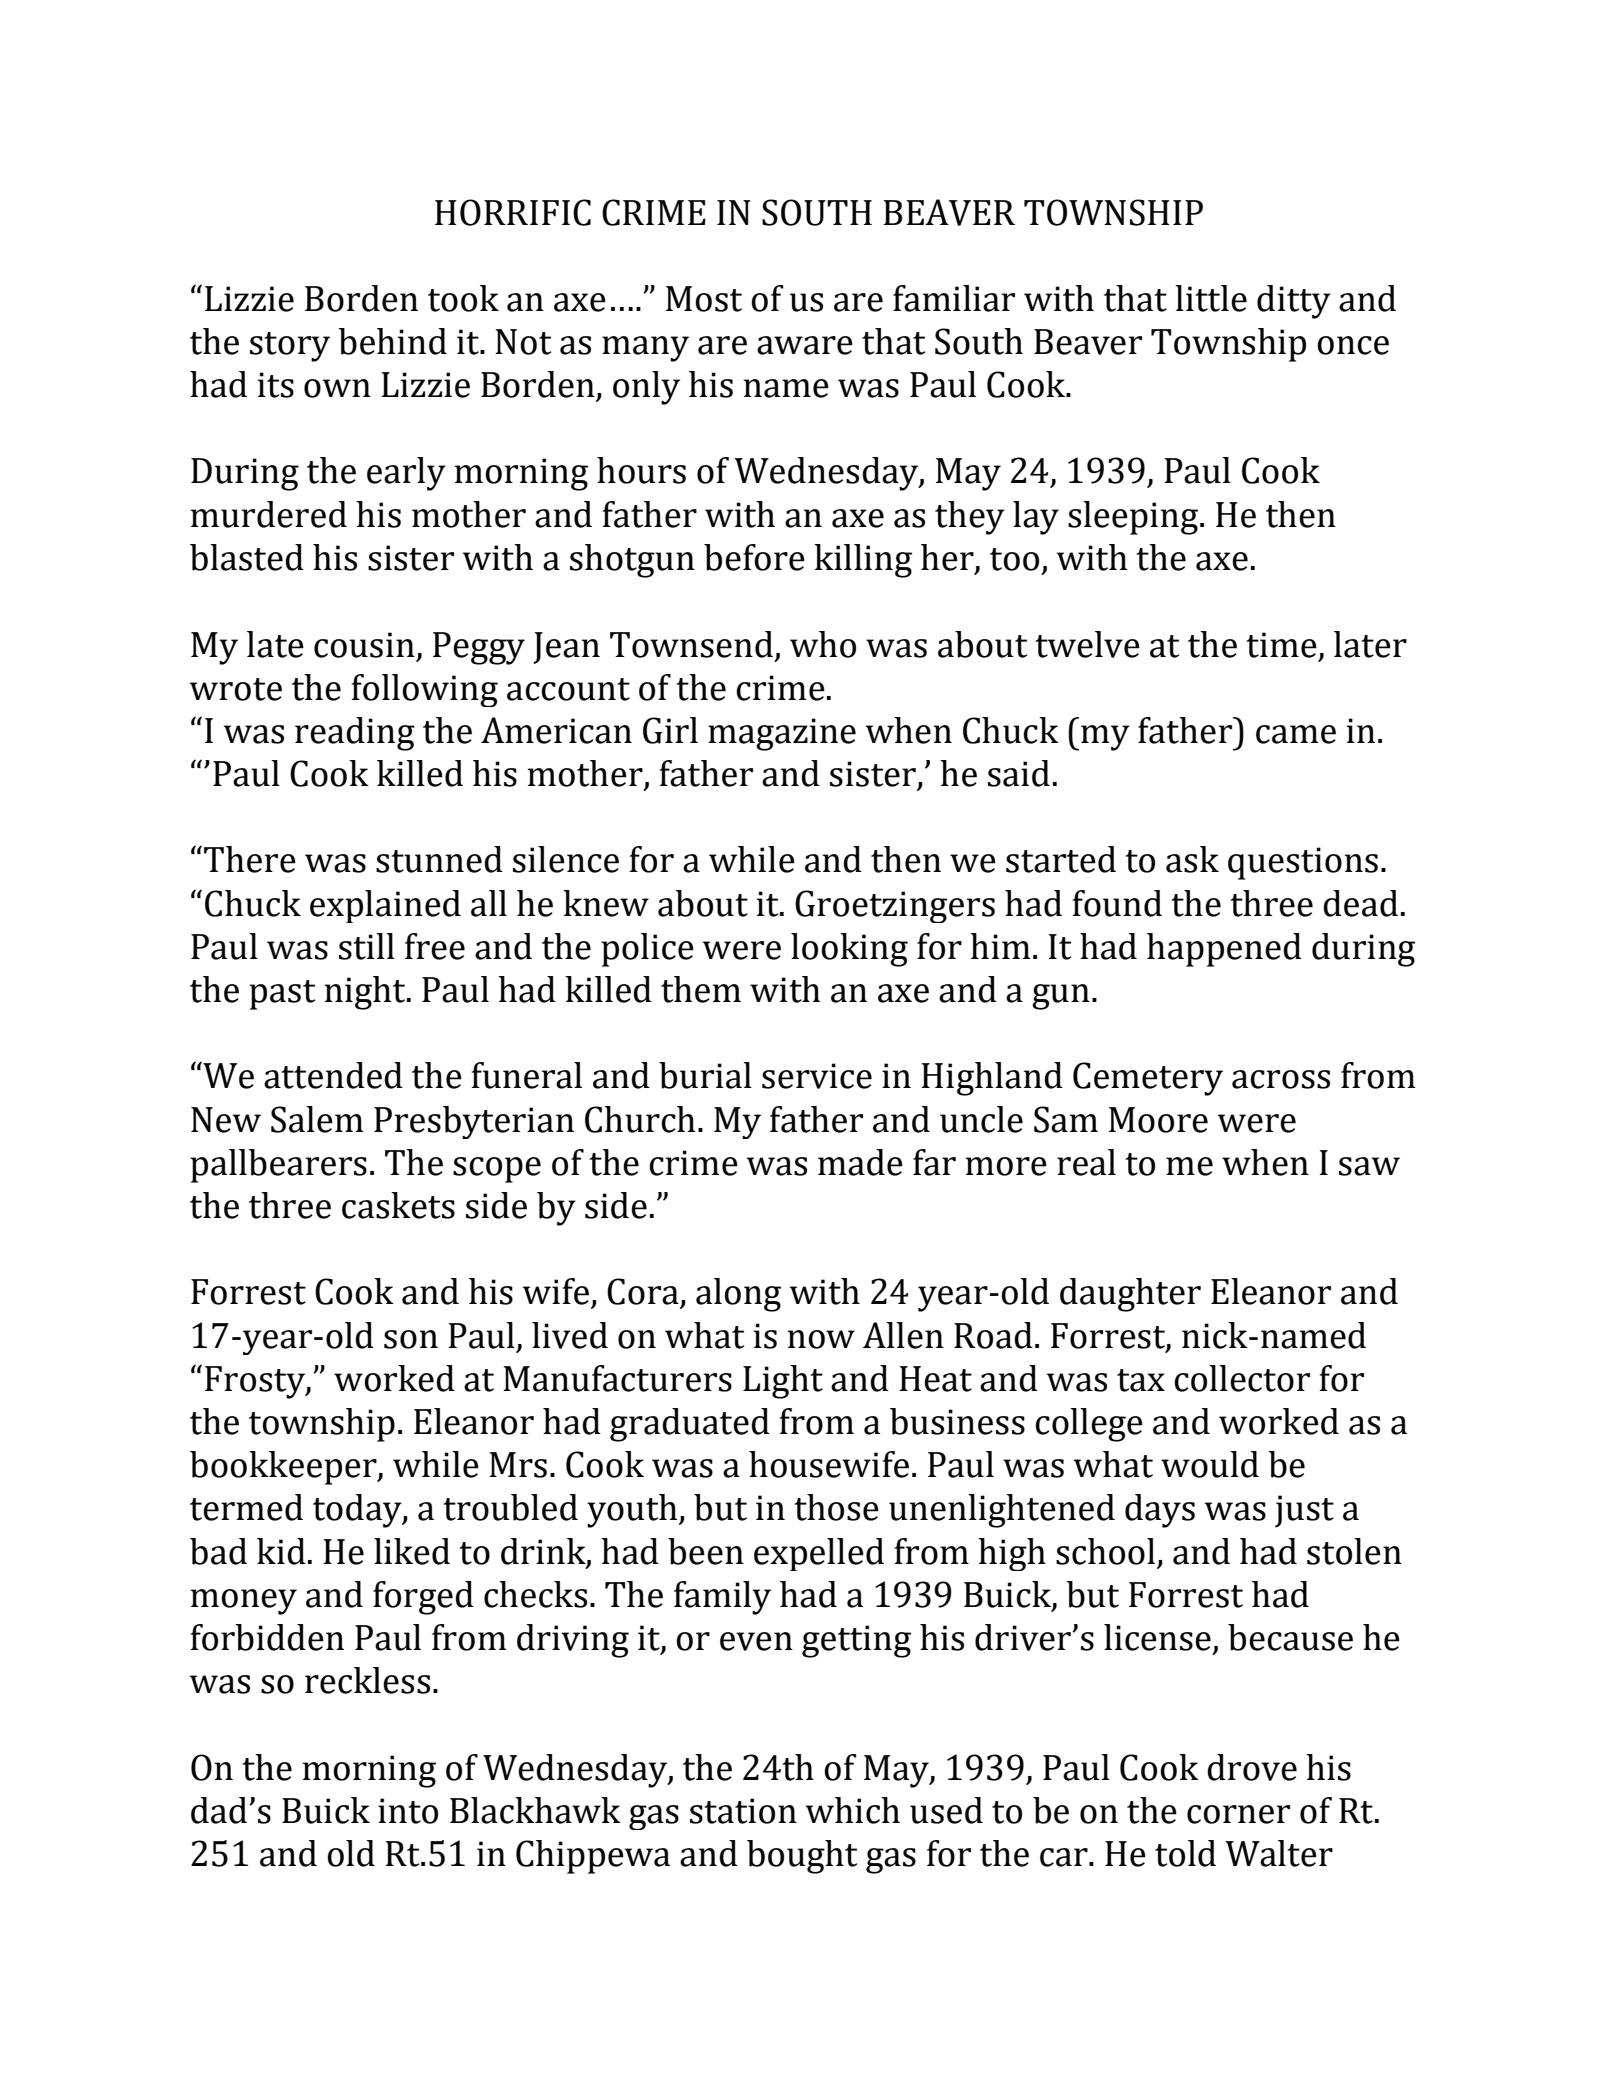  Describe the element at coordinates (1238, 1814) in the screenshot. I see `corner` at that location.
